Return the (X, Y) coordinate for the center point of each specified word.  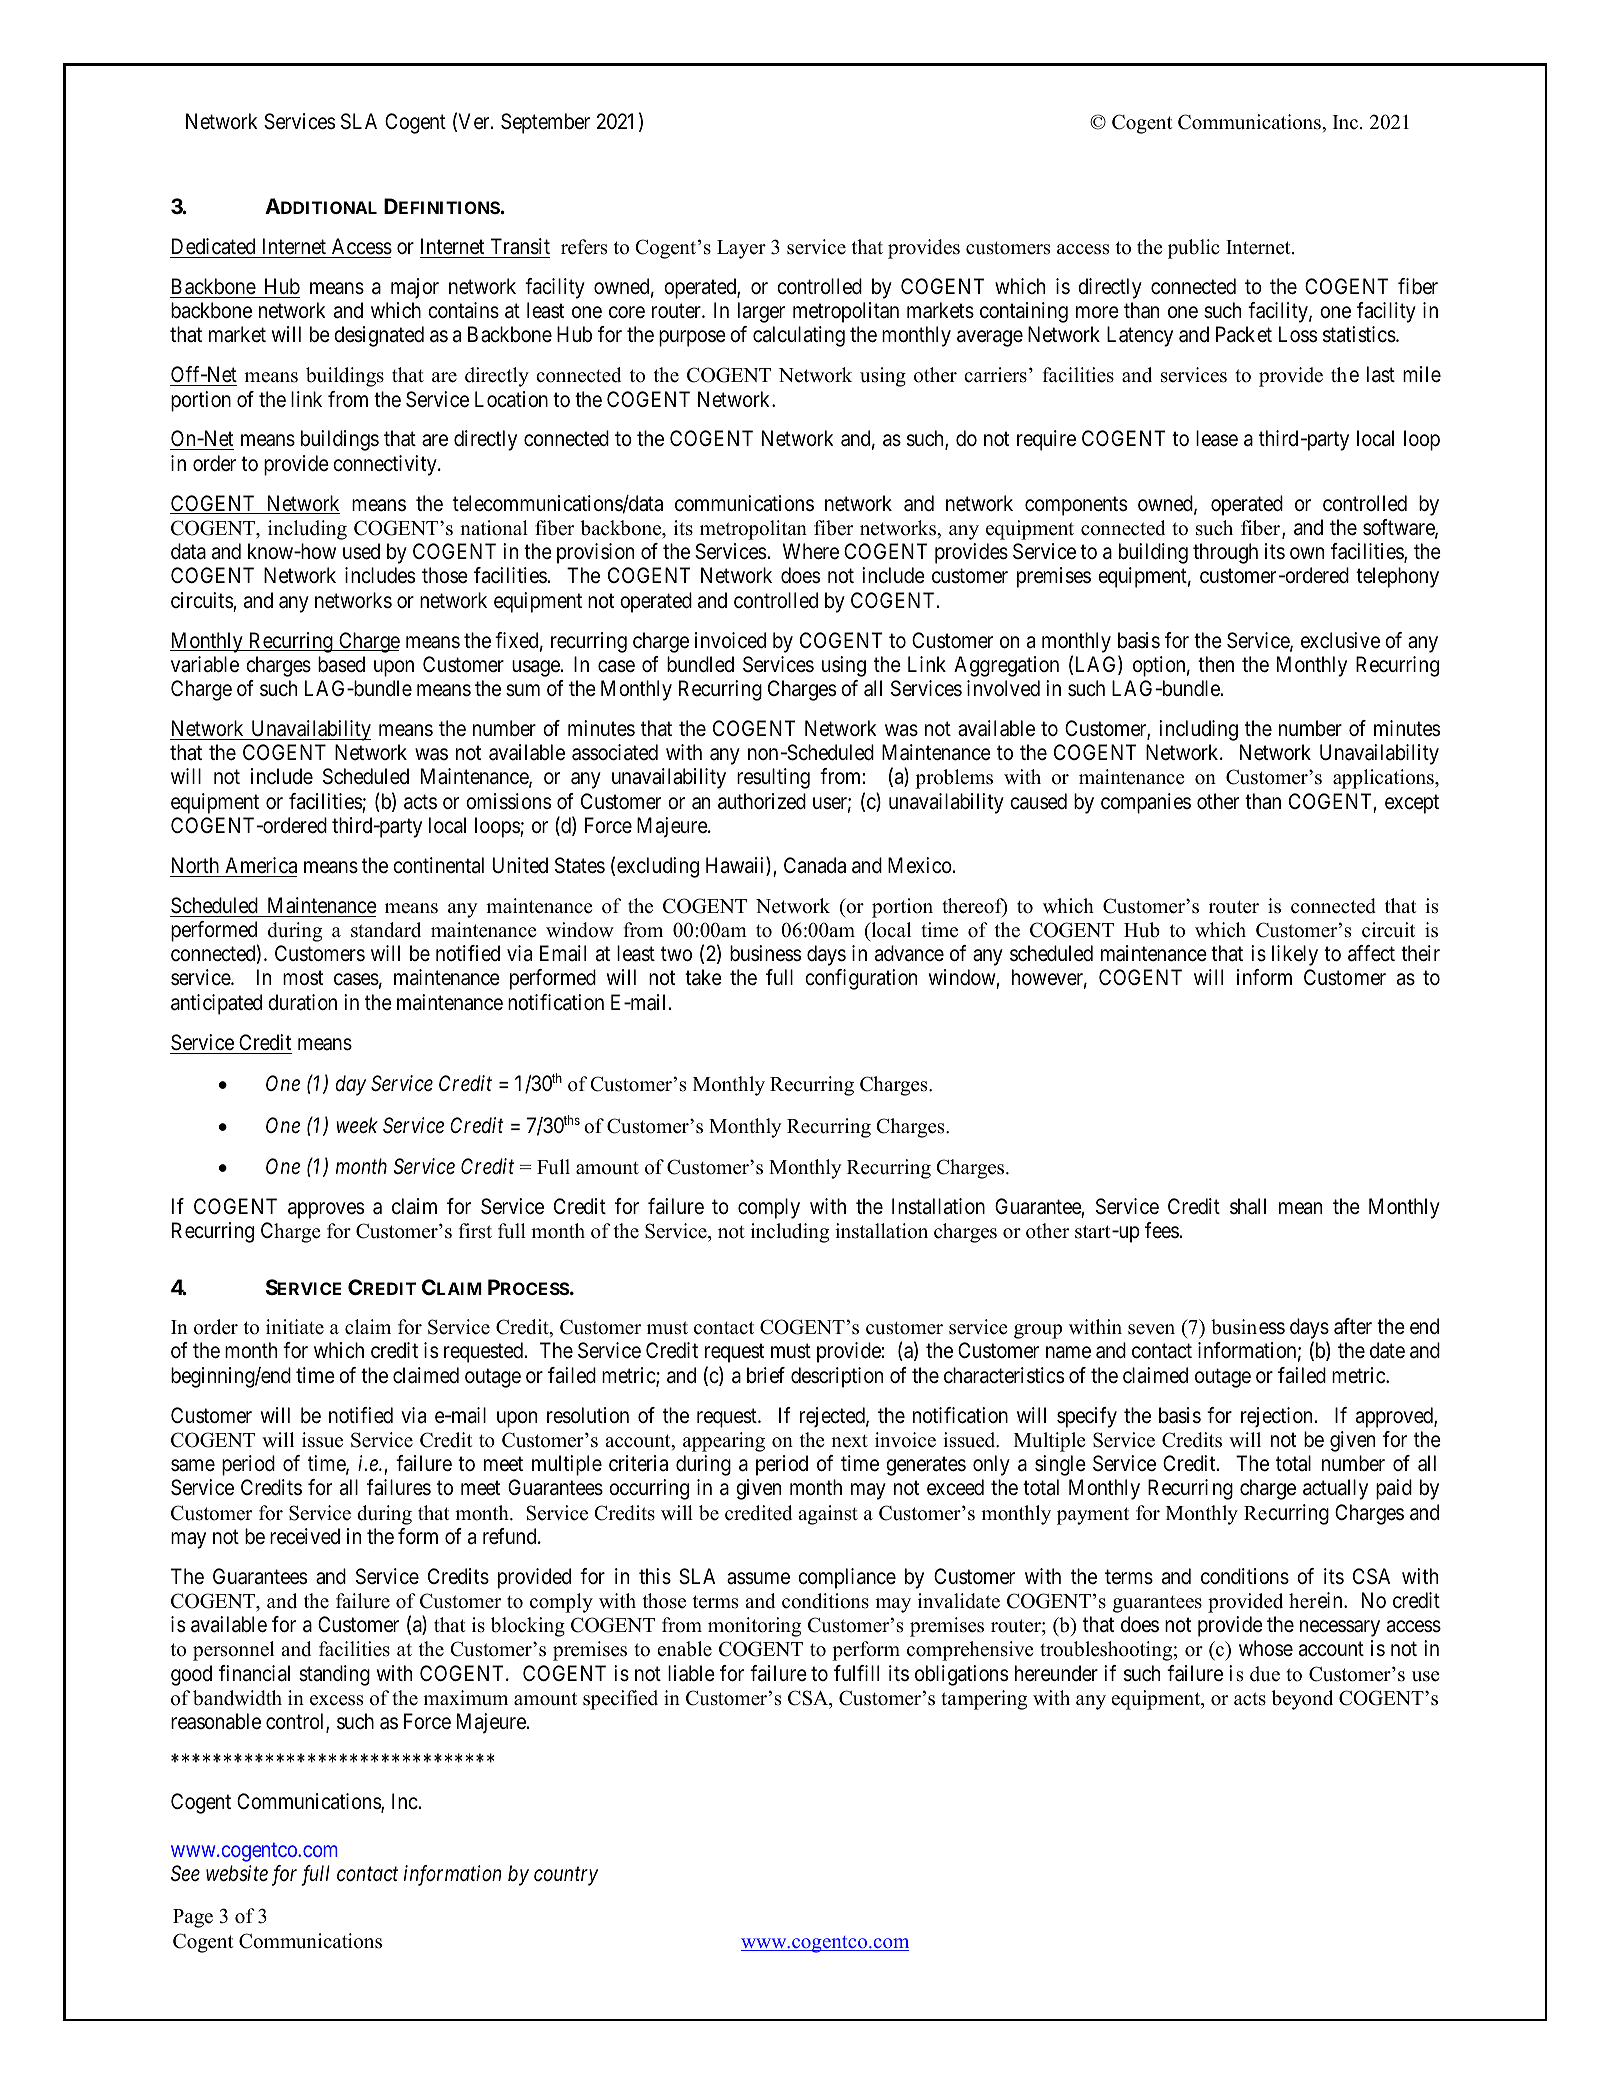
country (566, 1877)
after (1353, 1326)
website (237, 1873)
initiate (295, 1327)
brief (766, 1375)
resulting (773, 778)
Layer (741, 249)
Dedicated (213, 246)
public (1194, 249)
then (1216, 664)
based (341, 664)
